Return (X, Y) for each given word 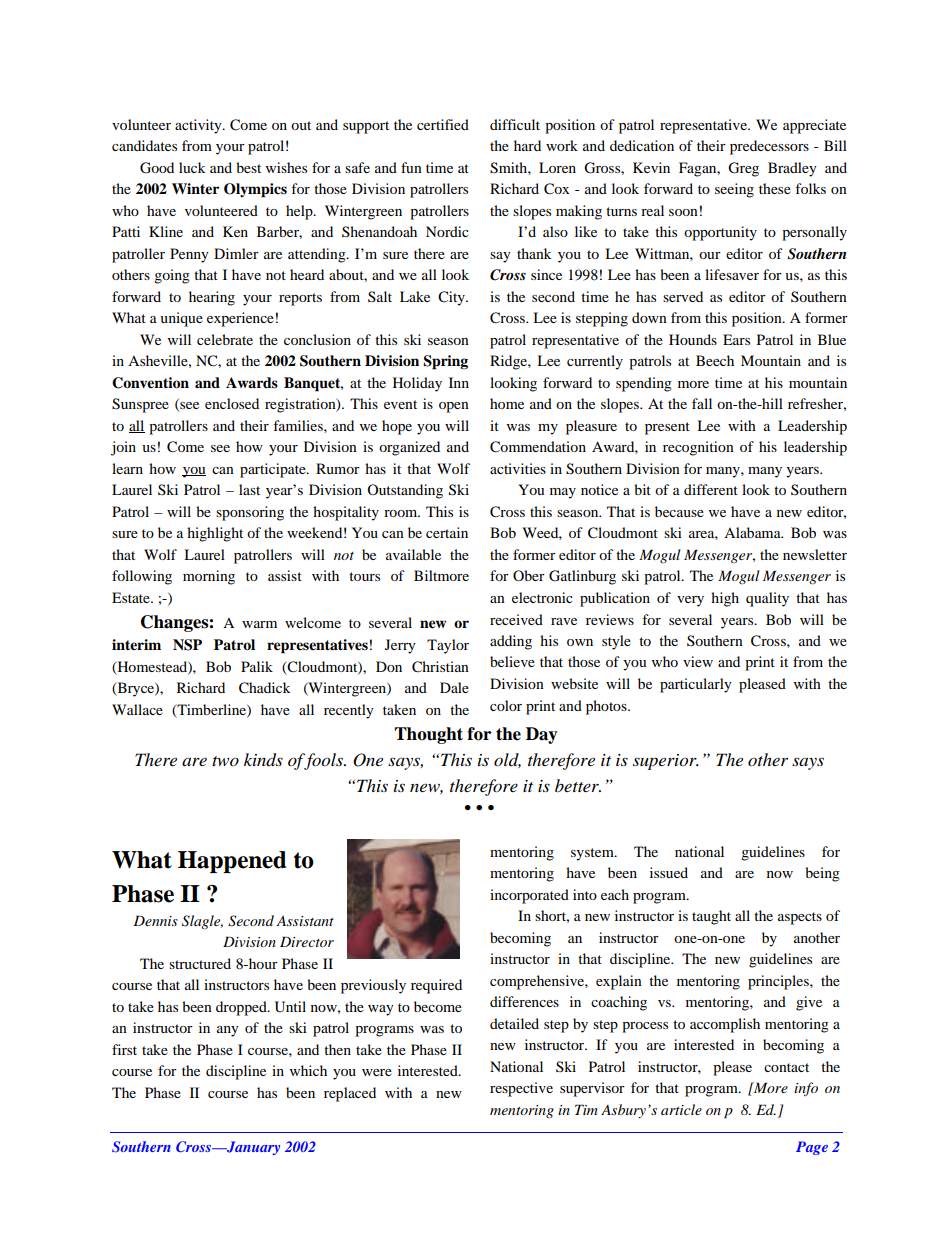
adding (511, 642)
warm (259, 624)
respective (521, 1089)
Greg (743, 169)
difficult (515, 124)
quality (767, 599)
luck (192, 167)
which (308, 1070)
